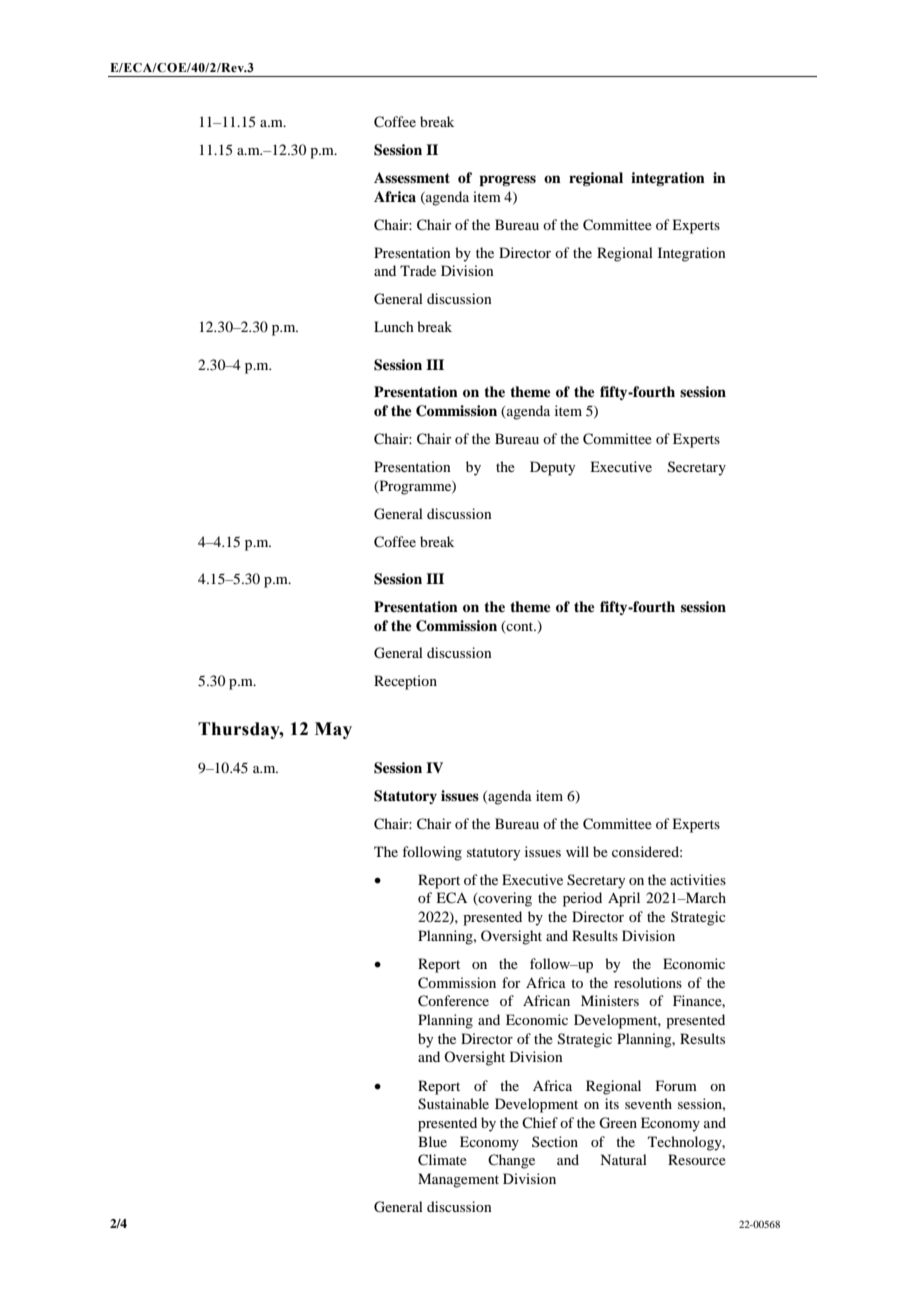 The height and width of the screenshot is (1308, 924). I want to click on progress, so click(507, 181).
